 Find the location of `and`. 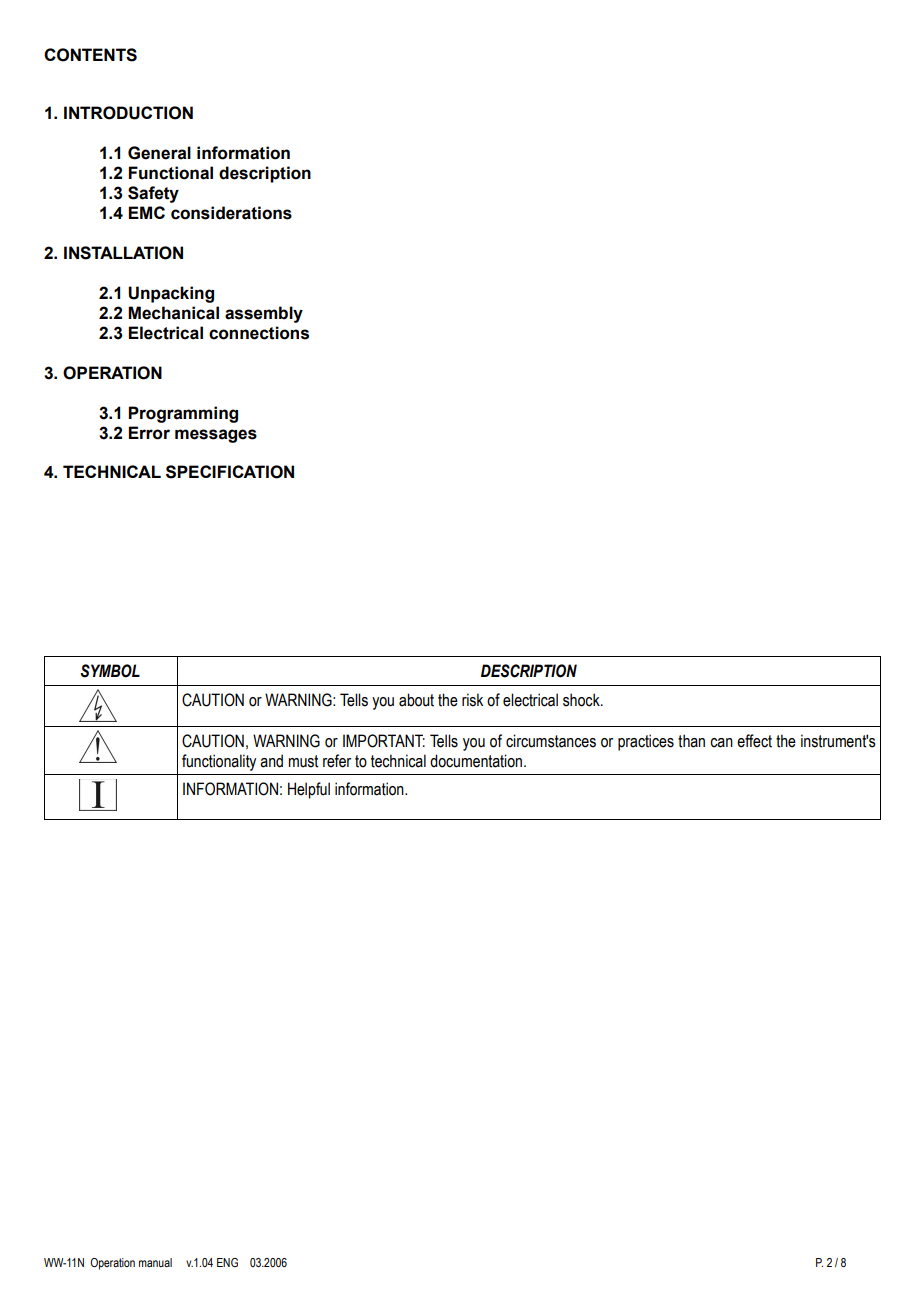

and is located at coordinates (271, 761).
